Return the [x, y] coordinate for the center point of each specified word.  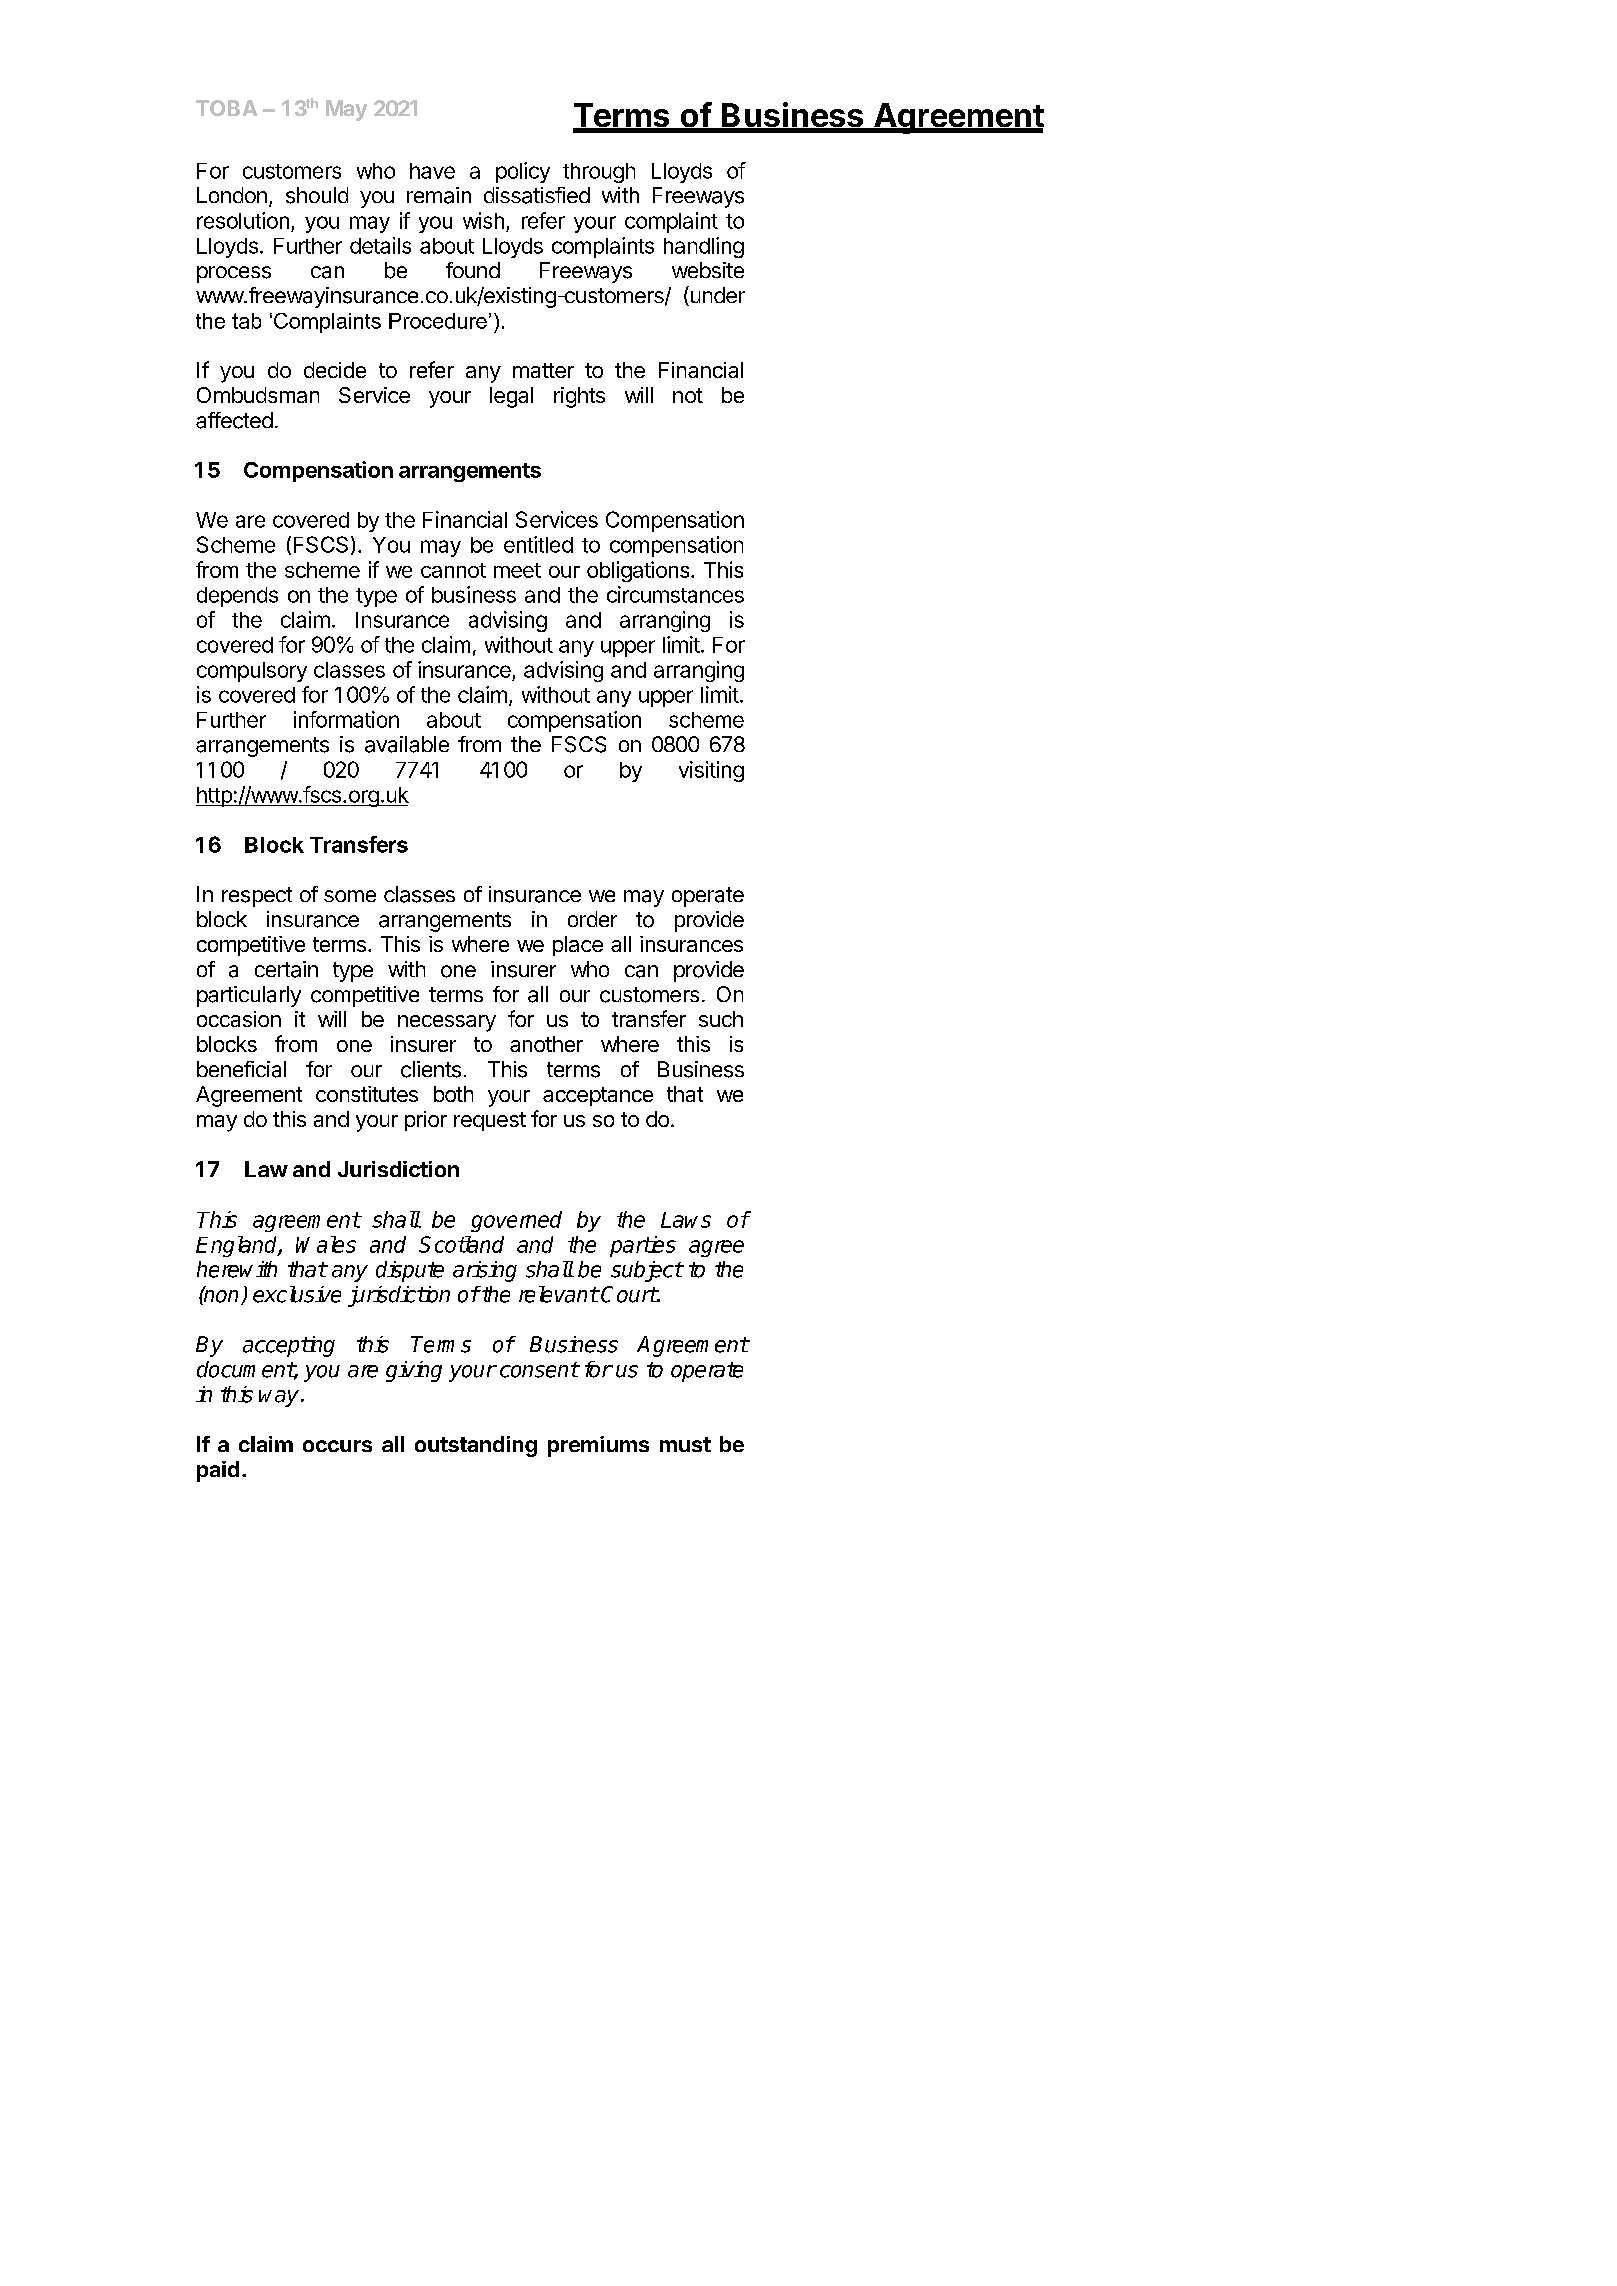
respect [257, 897]
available [407, 744]
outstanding [476, 1446]
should [317, 195]
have [432, 171]
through [599, 173]
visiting [711, 771]
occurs [337, 1446]
